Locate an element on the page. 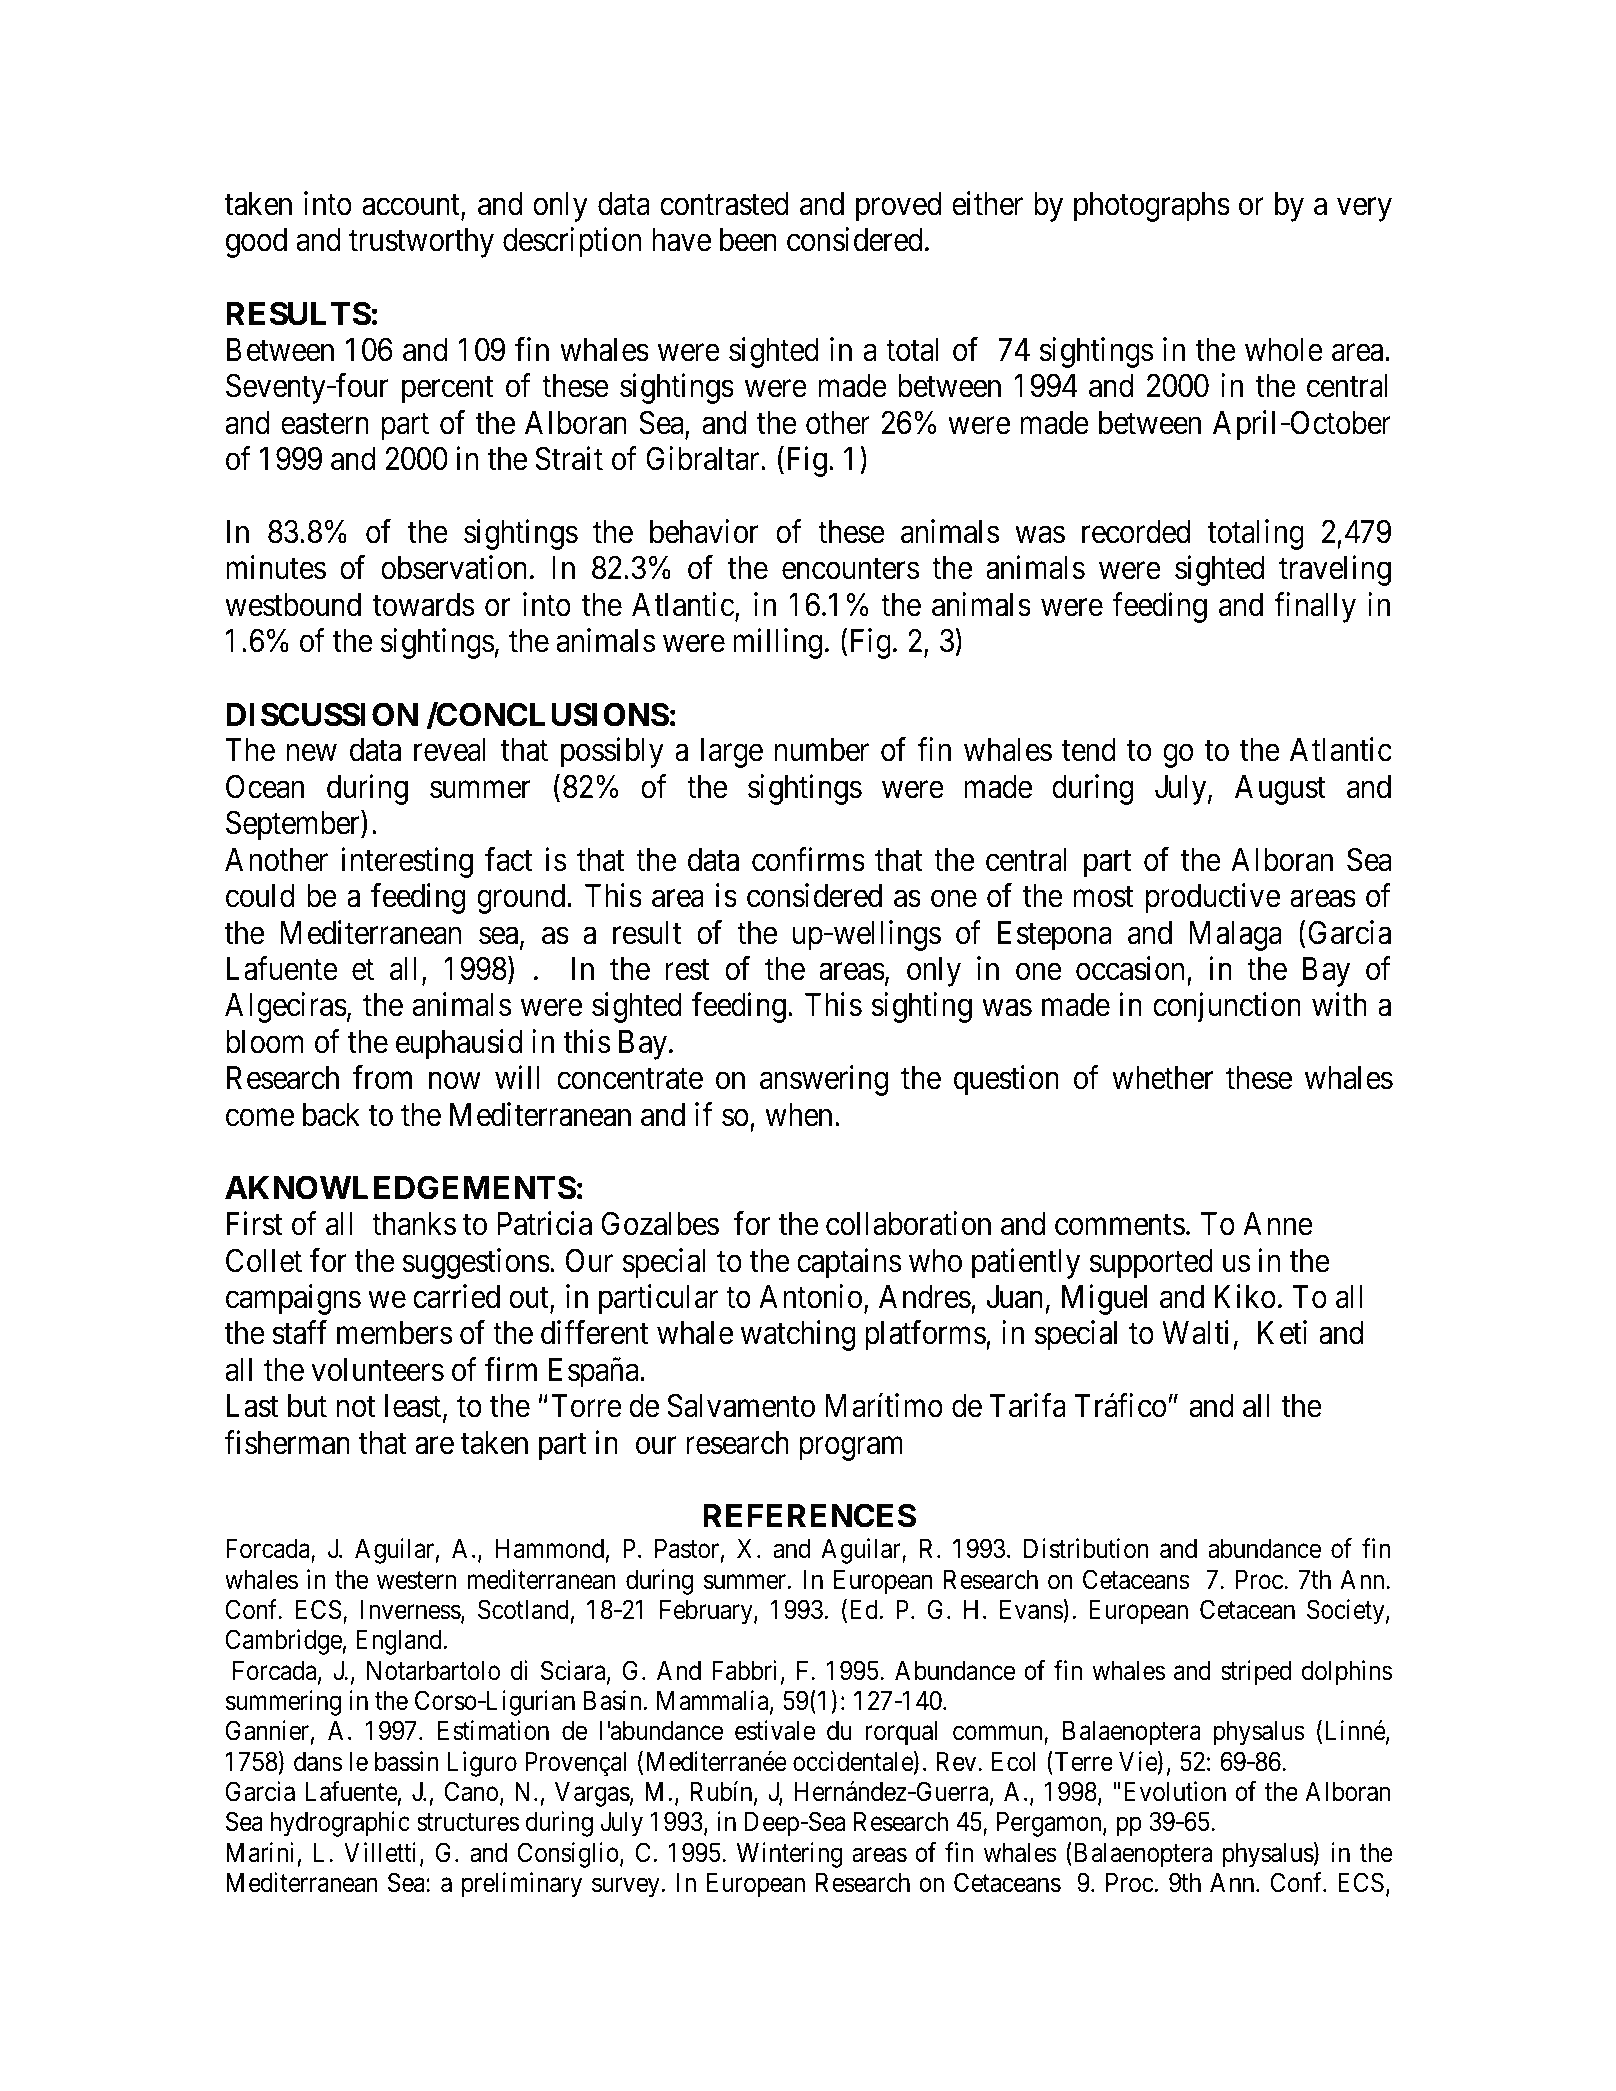 The width and height of the document is (1616, 2091). photographs is located at coordinates (1152, 207).
